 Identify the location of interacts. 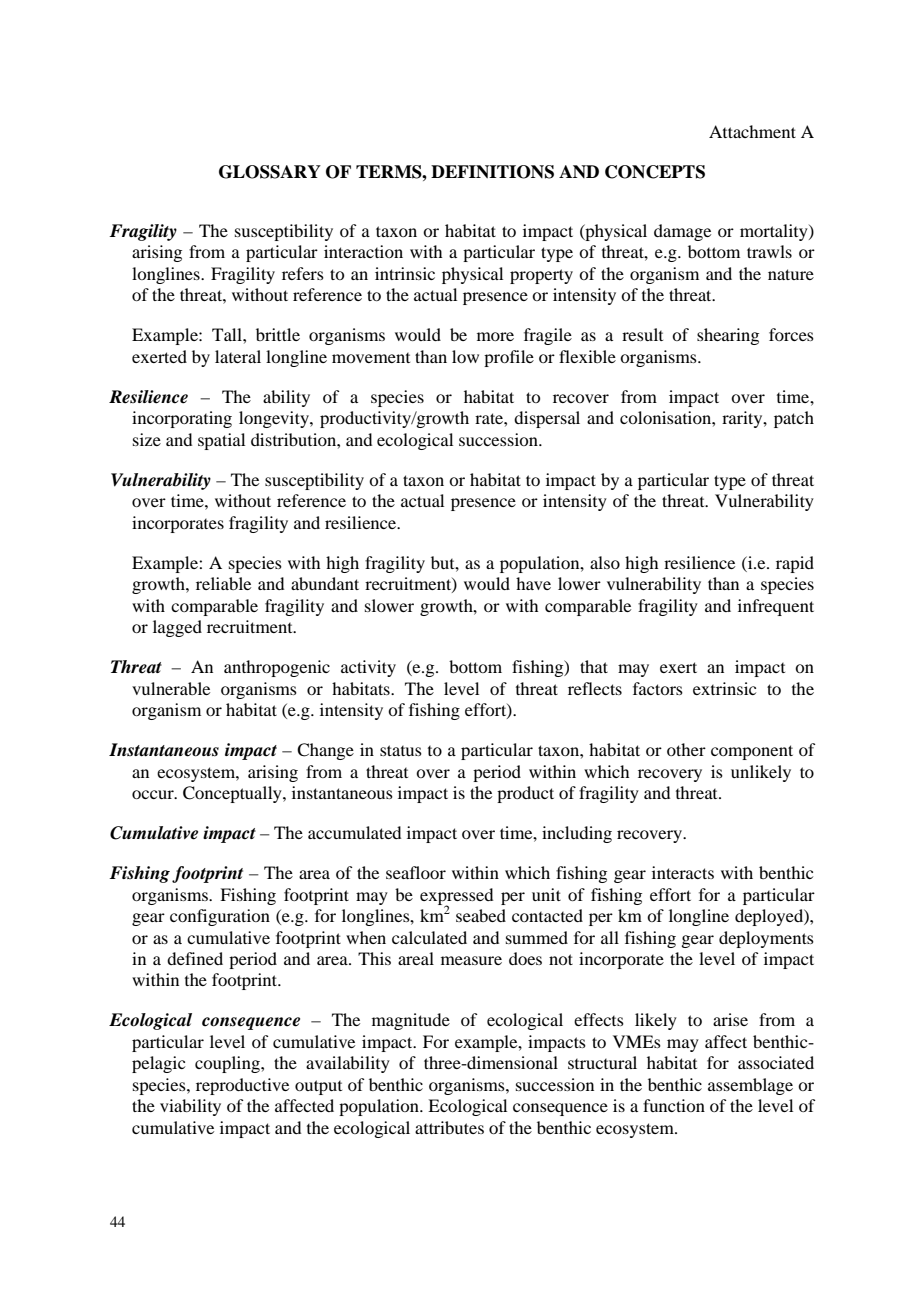
(683, 872).
